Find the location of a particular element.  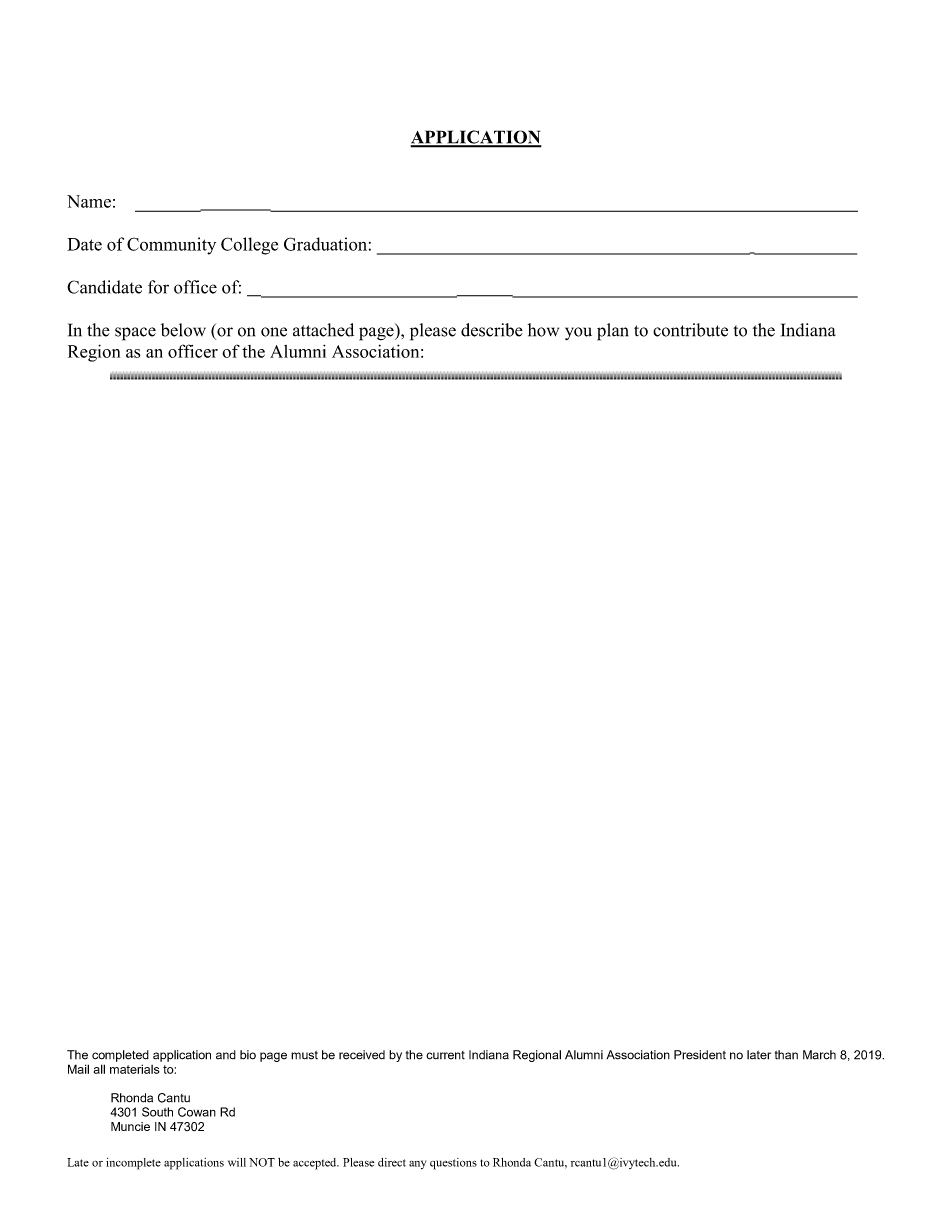

how is located at coordinates (543, 330).
